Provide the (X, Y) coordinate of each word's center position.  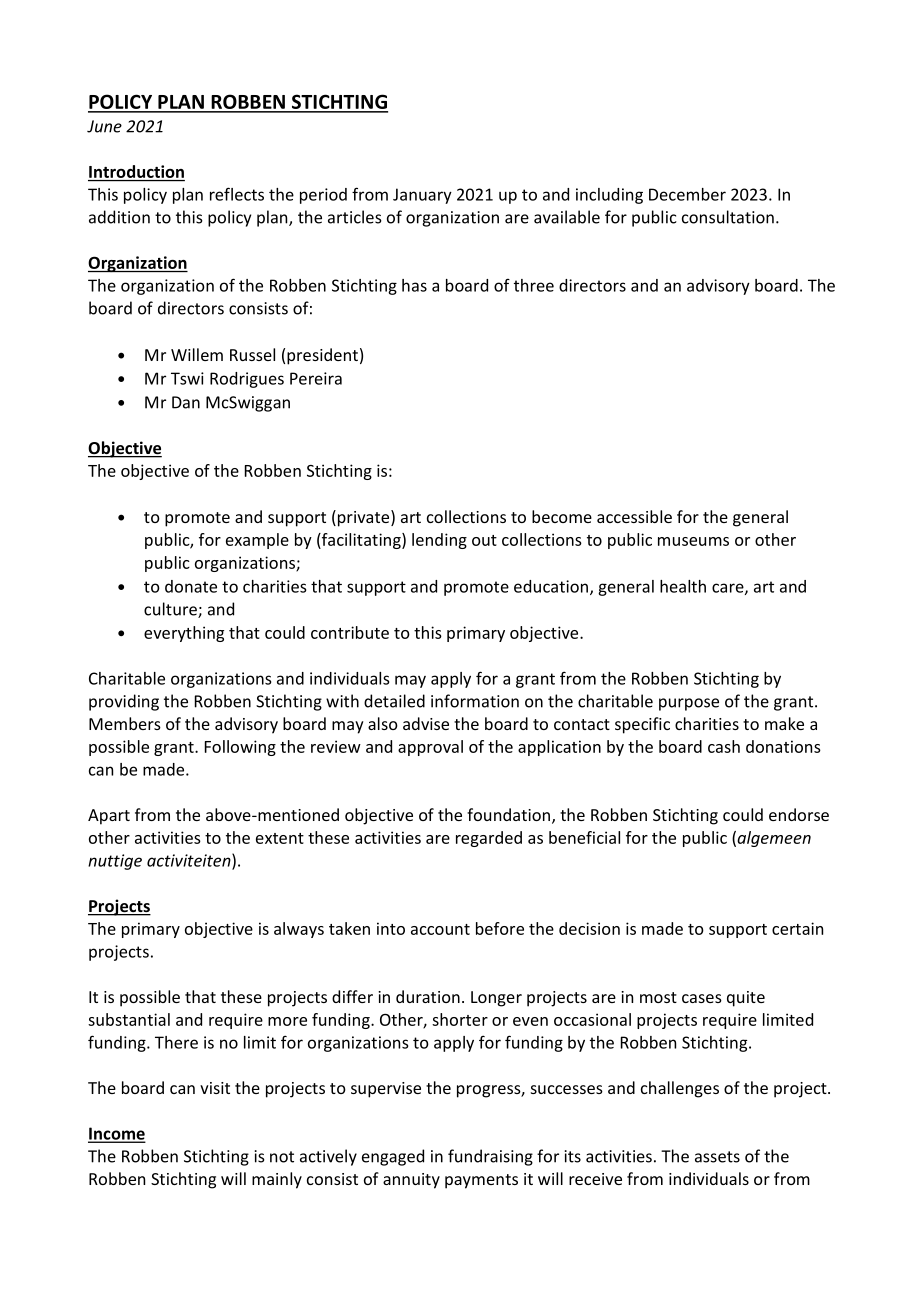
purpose (689, 704)
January (422, 196)
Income (116, 1134)
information (475, 701)
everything (184, 634)
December (687, 194)
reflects (237, 194)
